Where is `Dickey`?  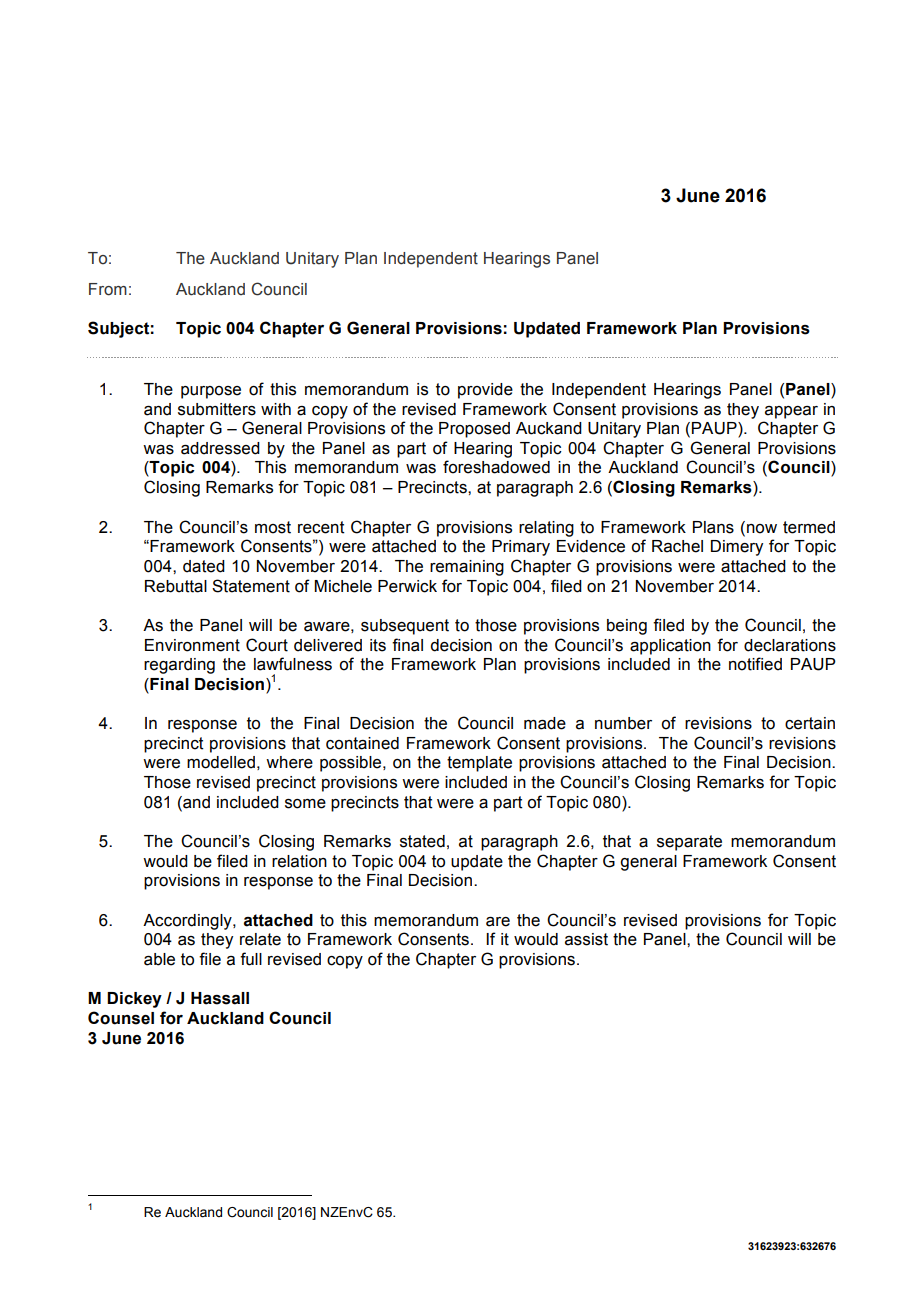
Dickey is located at coordinates (134, 1000).
